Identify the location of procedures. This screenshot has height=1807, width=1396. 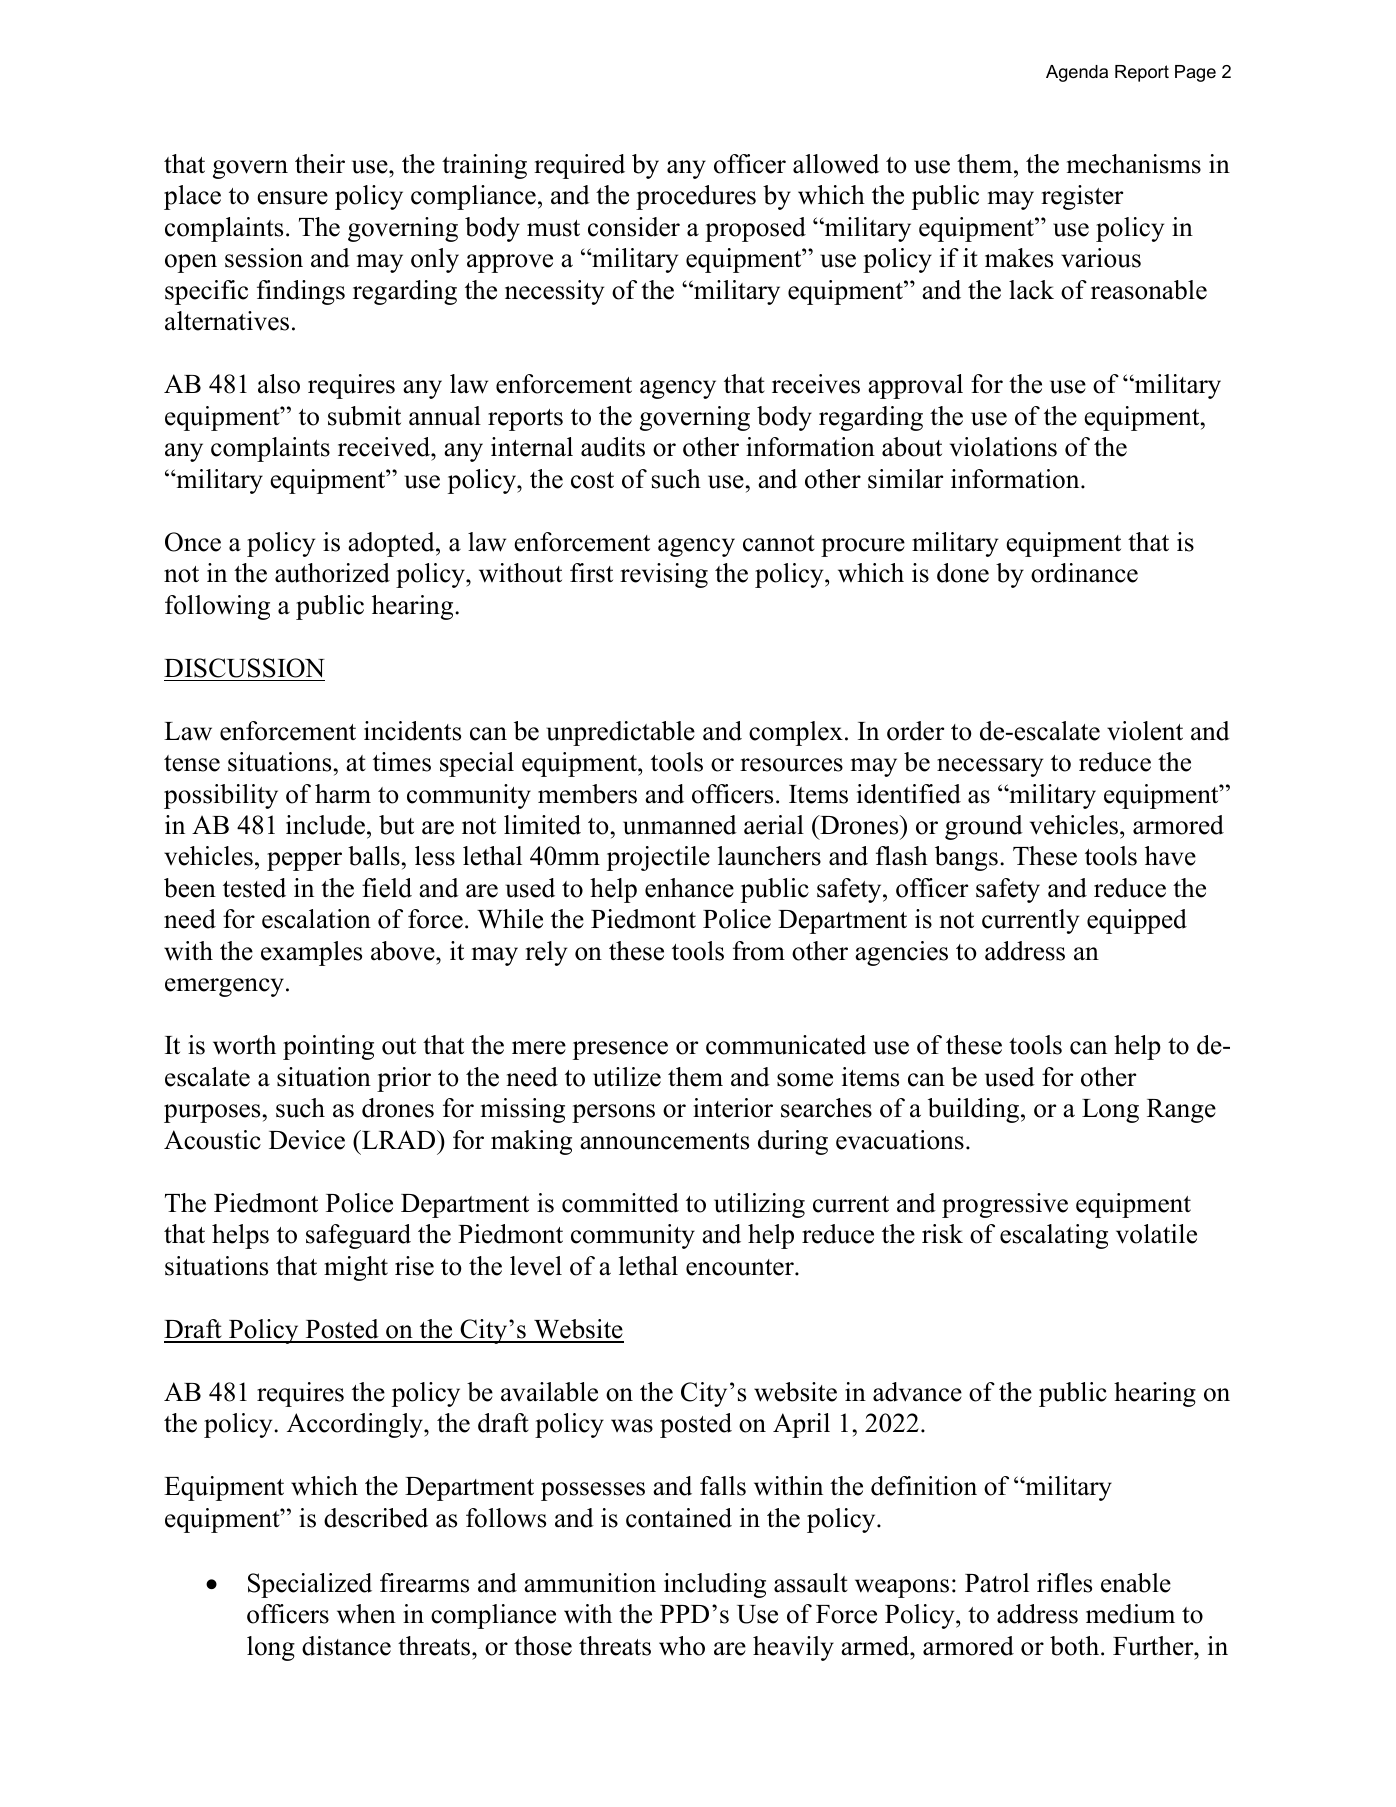
(696, 197).
